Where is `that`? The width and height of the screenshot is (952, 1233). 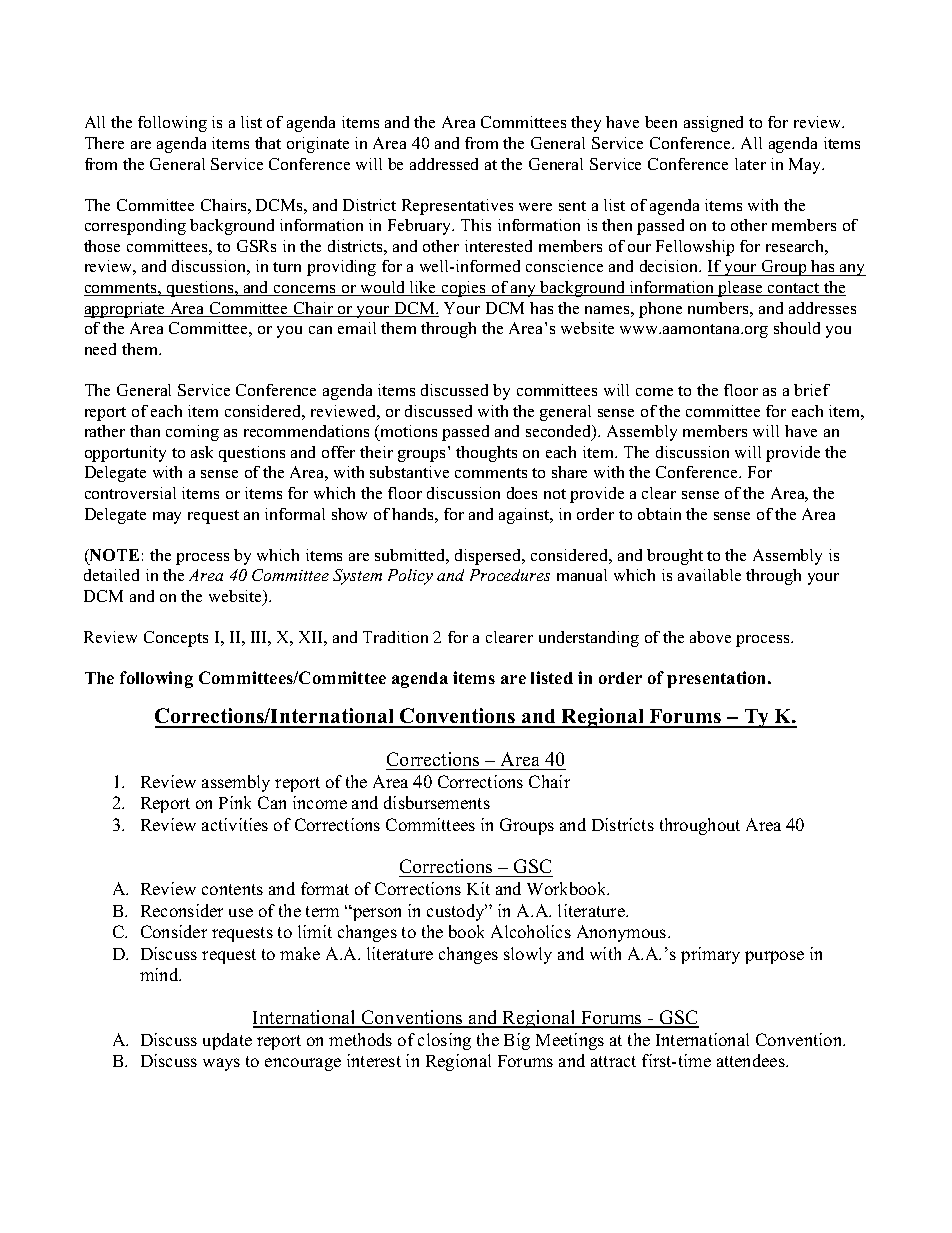
that is located at coordinates (268, 143).
